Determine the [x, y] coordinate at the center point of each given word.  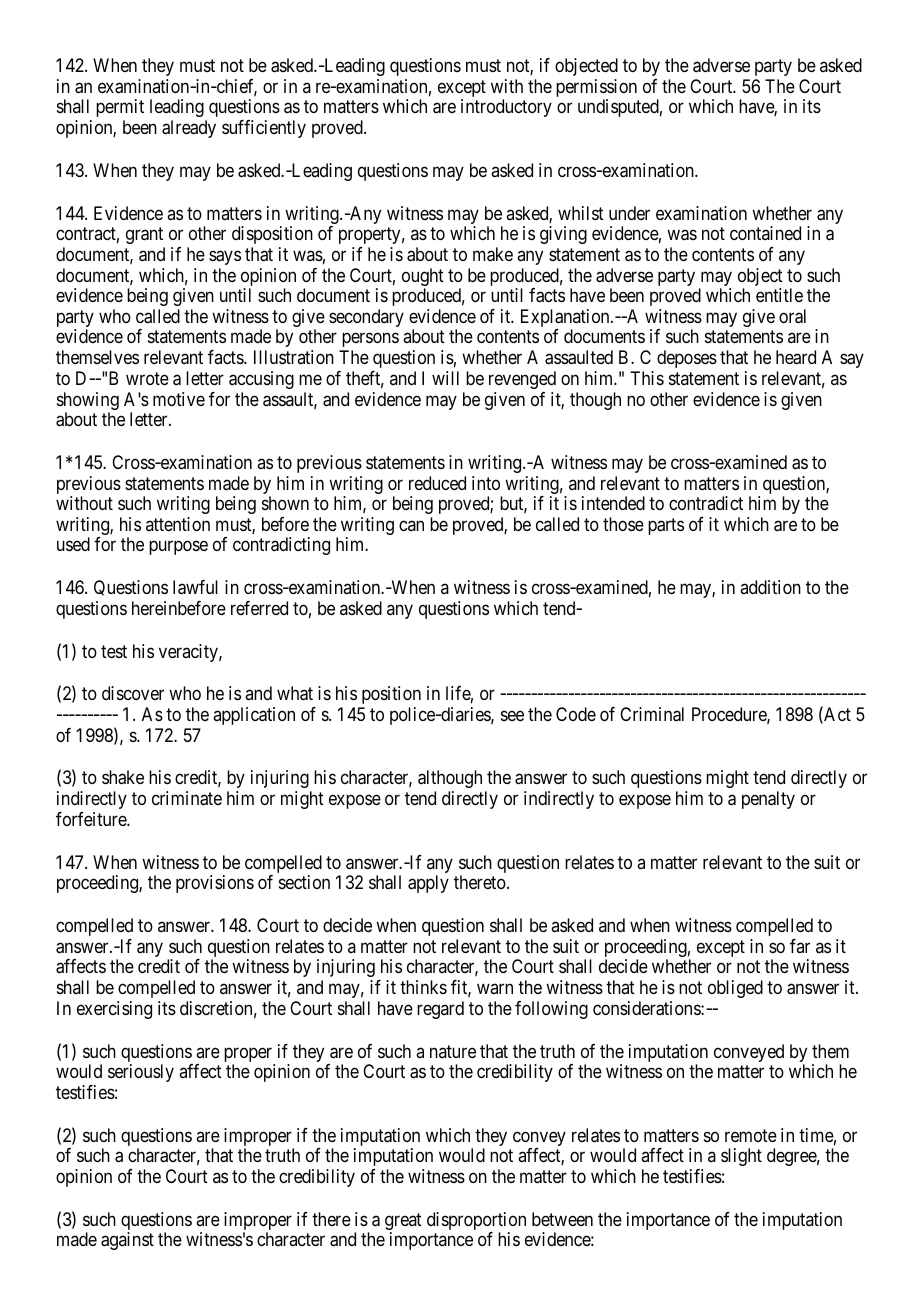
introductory [506, 108]
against [127, 1241]
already [189, 129]
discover [133, 693]
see [512, 716]
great [403, 1223]
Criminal [652, 714]
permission [596, 89]
